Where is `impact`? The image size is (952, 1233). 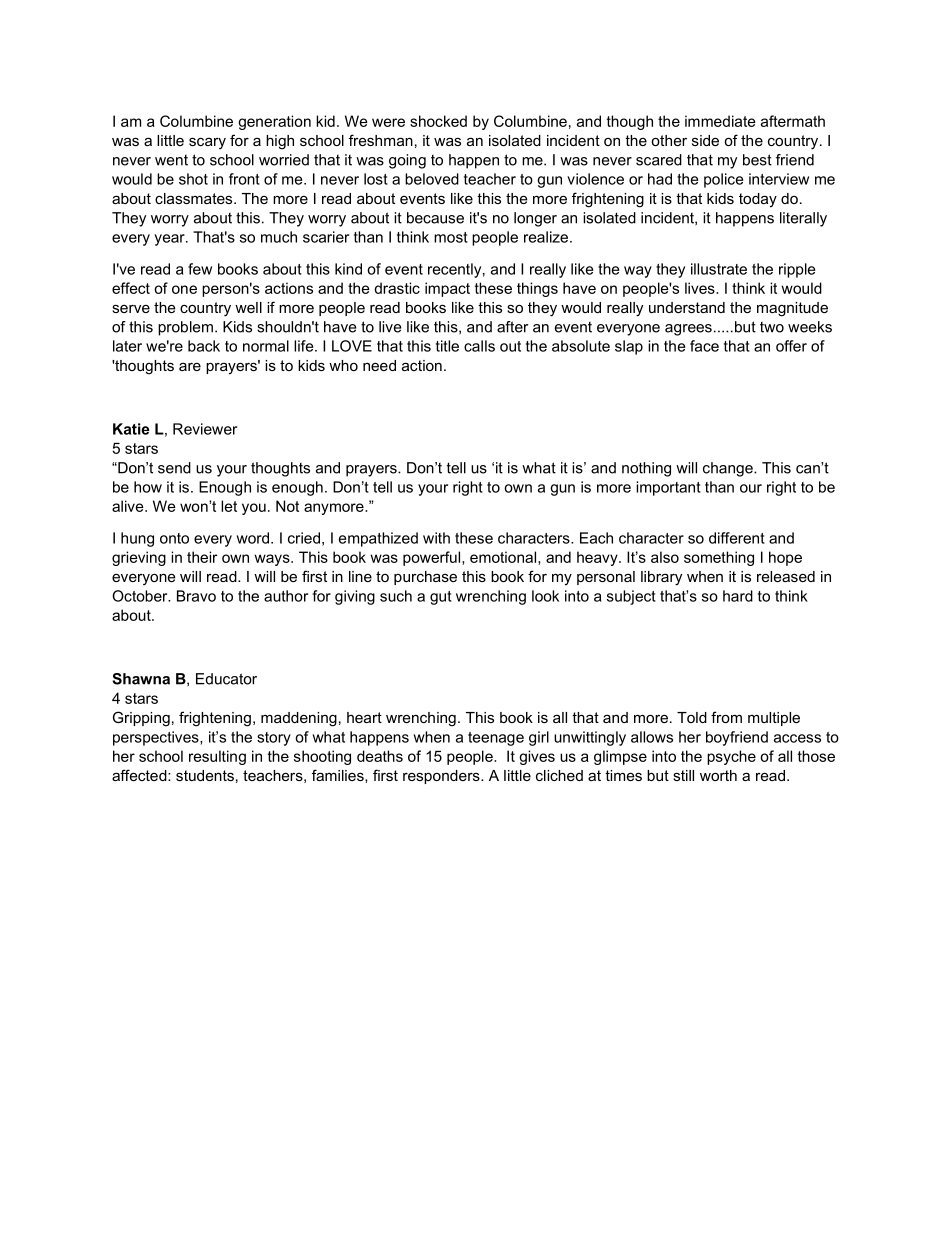 impact is located at coordinates (447, 289).
